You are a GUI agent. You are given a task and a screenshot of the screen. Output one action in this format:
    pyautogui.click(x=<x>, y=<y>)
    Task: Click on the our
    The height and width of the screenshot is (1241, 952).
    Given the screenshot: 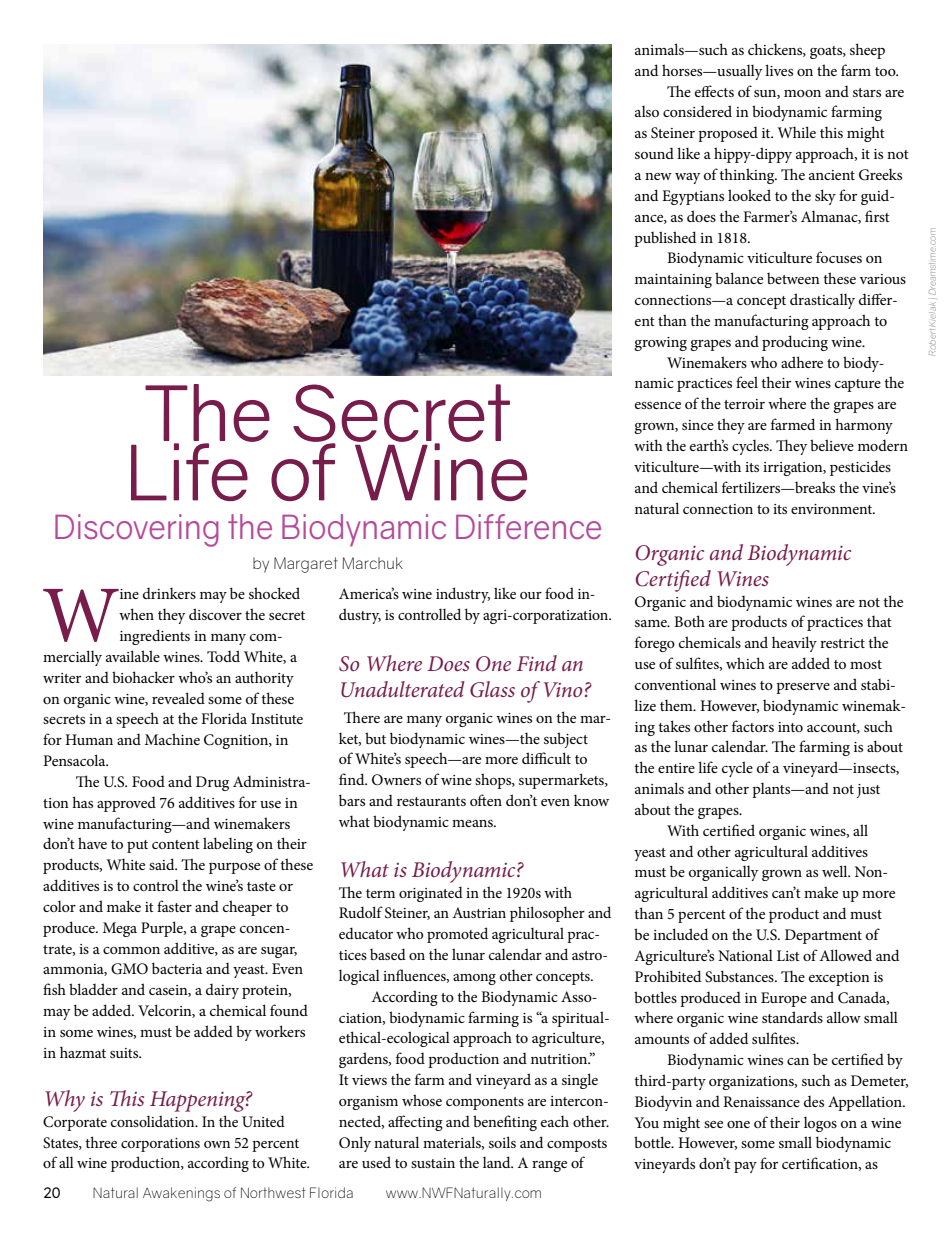 What is the action you would take?
    pyautogui.click(x=531, y=595)
